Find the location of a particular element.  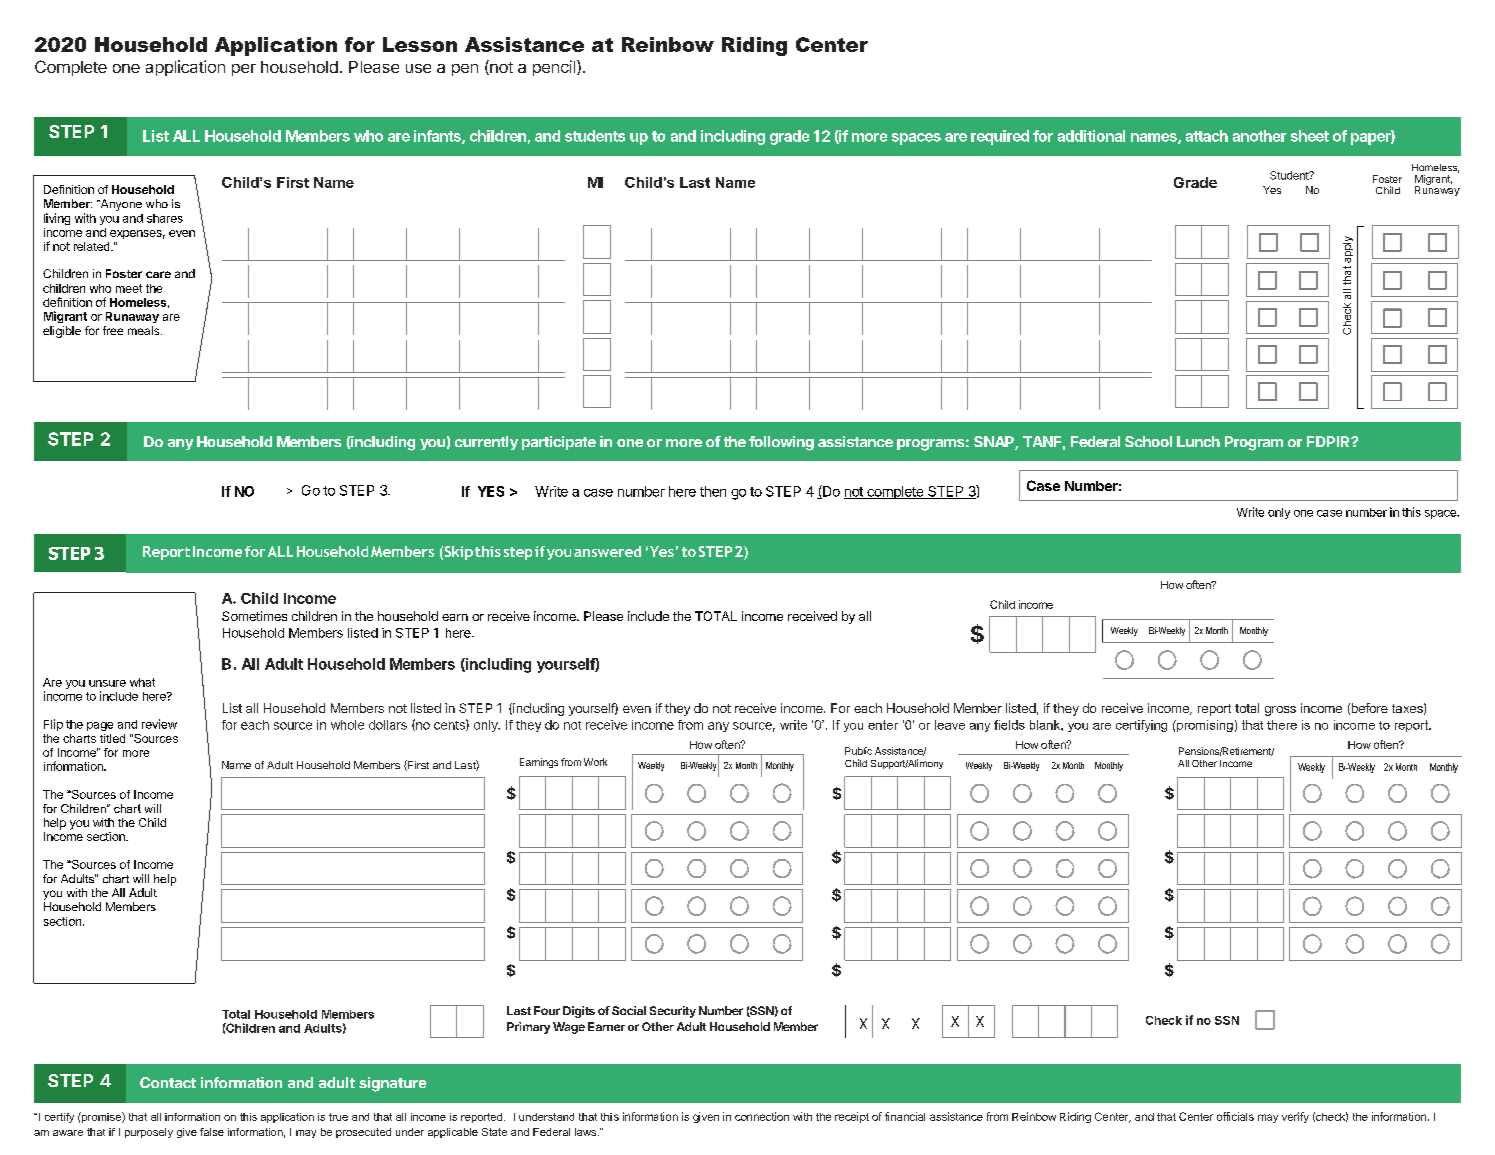

School is located at coordinates (1148, 441).
